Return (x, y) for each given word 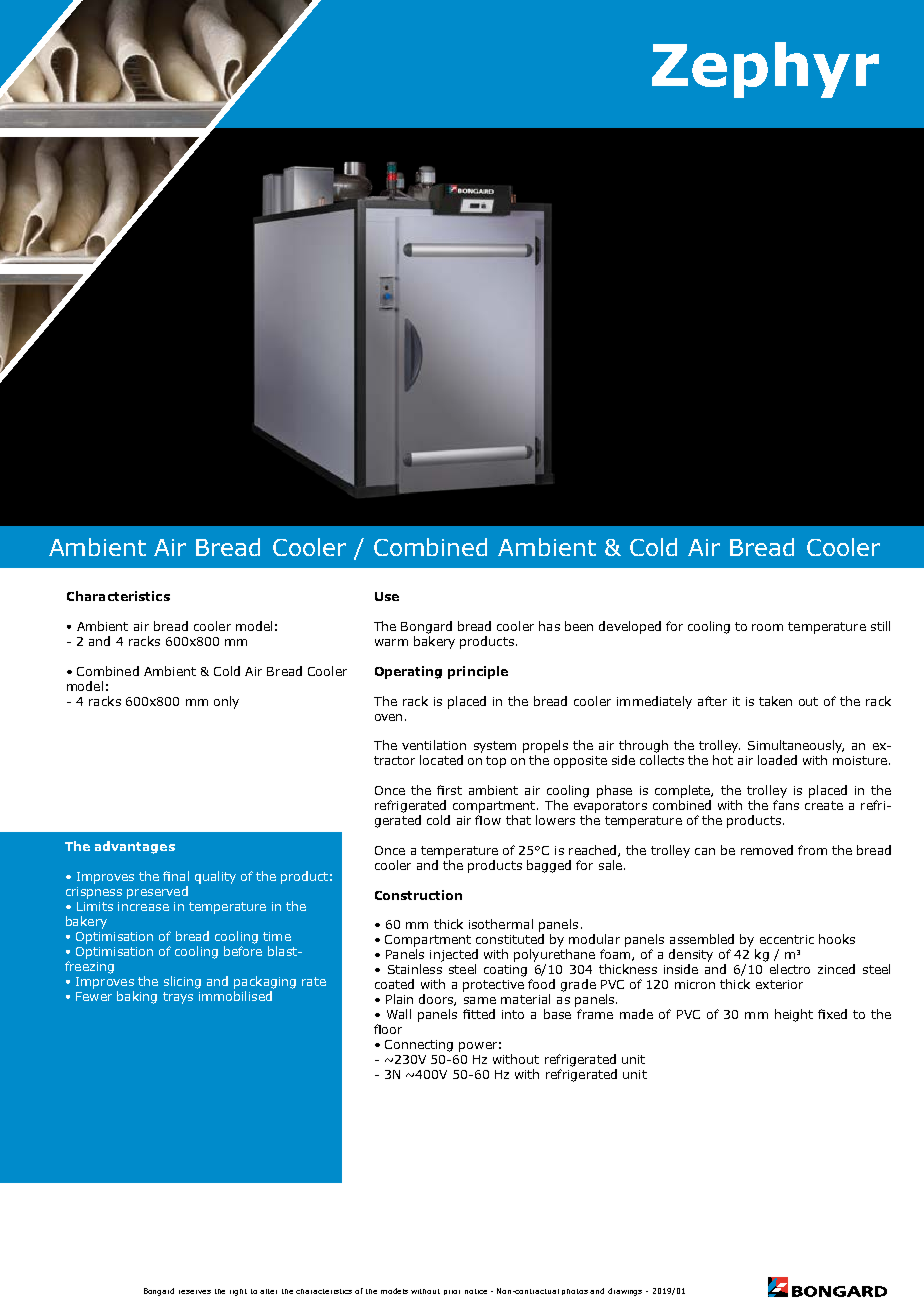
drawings (625, 1292)
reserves (195, 1292)
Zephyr (765, 70)
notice (476, 1291)
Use (387, 596)
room (767, 627)
